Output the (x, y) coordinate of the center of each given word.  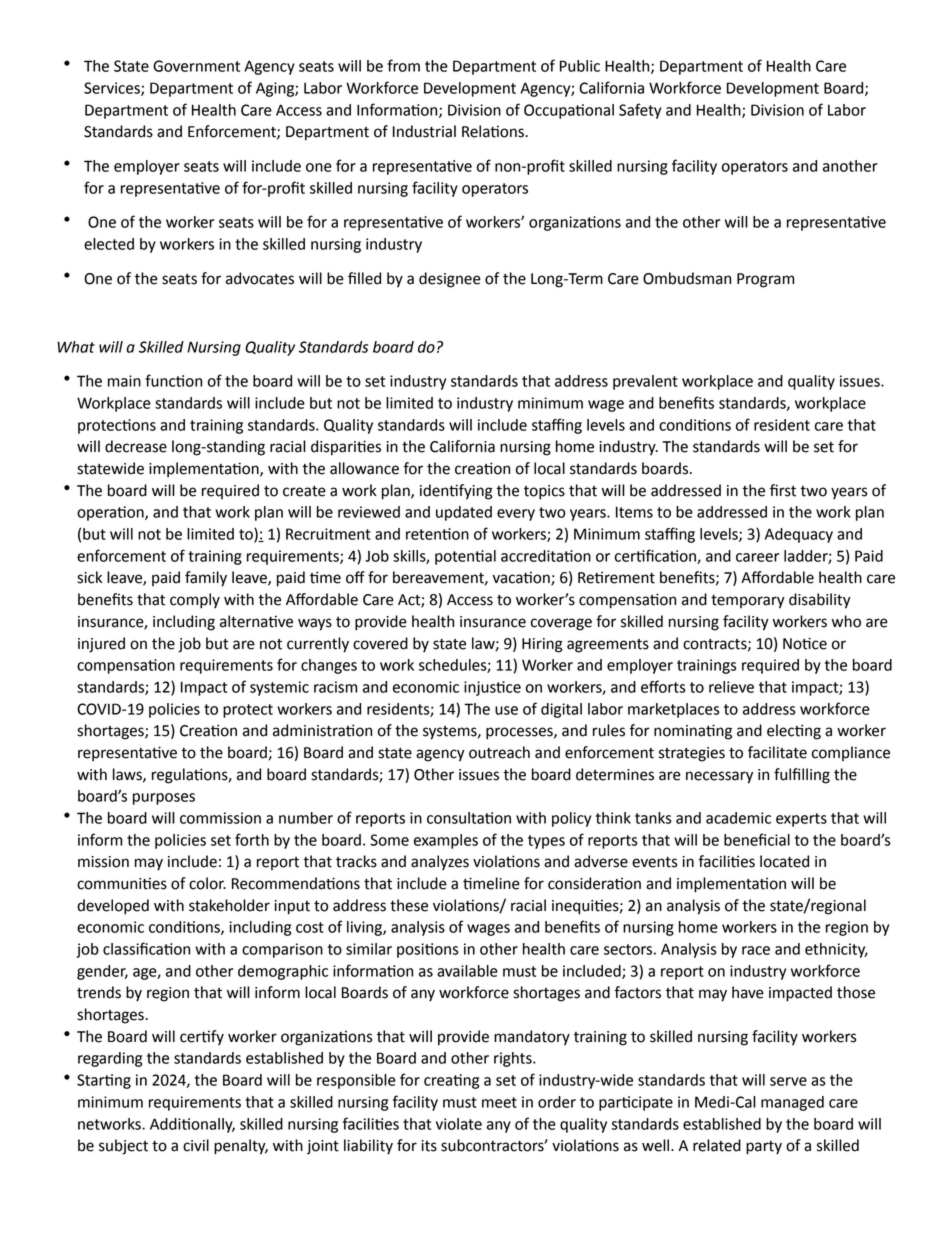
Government (196, 66)
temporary (748, 602)
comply (195, 601)
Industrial (424, 131)
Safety (640, 111)
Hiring (542, 645)
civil (196, 1145)
